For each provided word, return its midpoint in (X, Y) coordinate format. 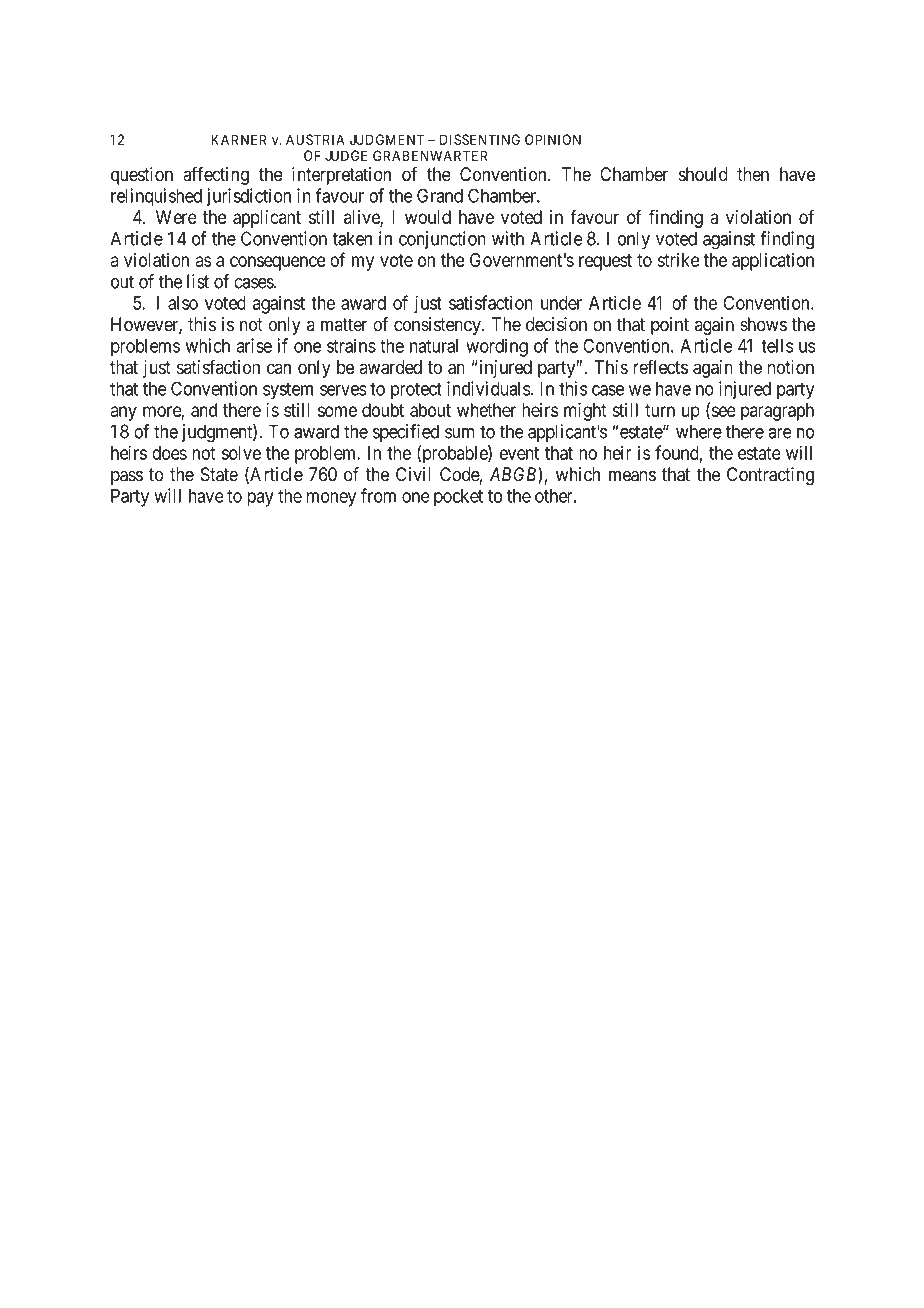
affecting (216, 175)
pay (260, 499)
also (183, 303)
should (703, 174)
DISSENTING (480, 139)
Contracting (770, 476)
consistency (438, 326)
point (670, 326)
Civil (413, 474)
